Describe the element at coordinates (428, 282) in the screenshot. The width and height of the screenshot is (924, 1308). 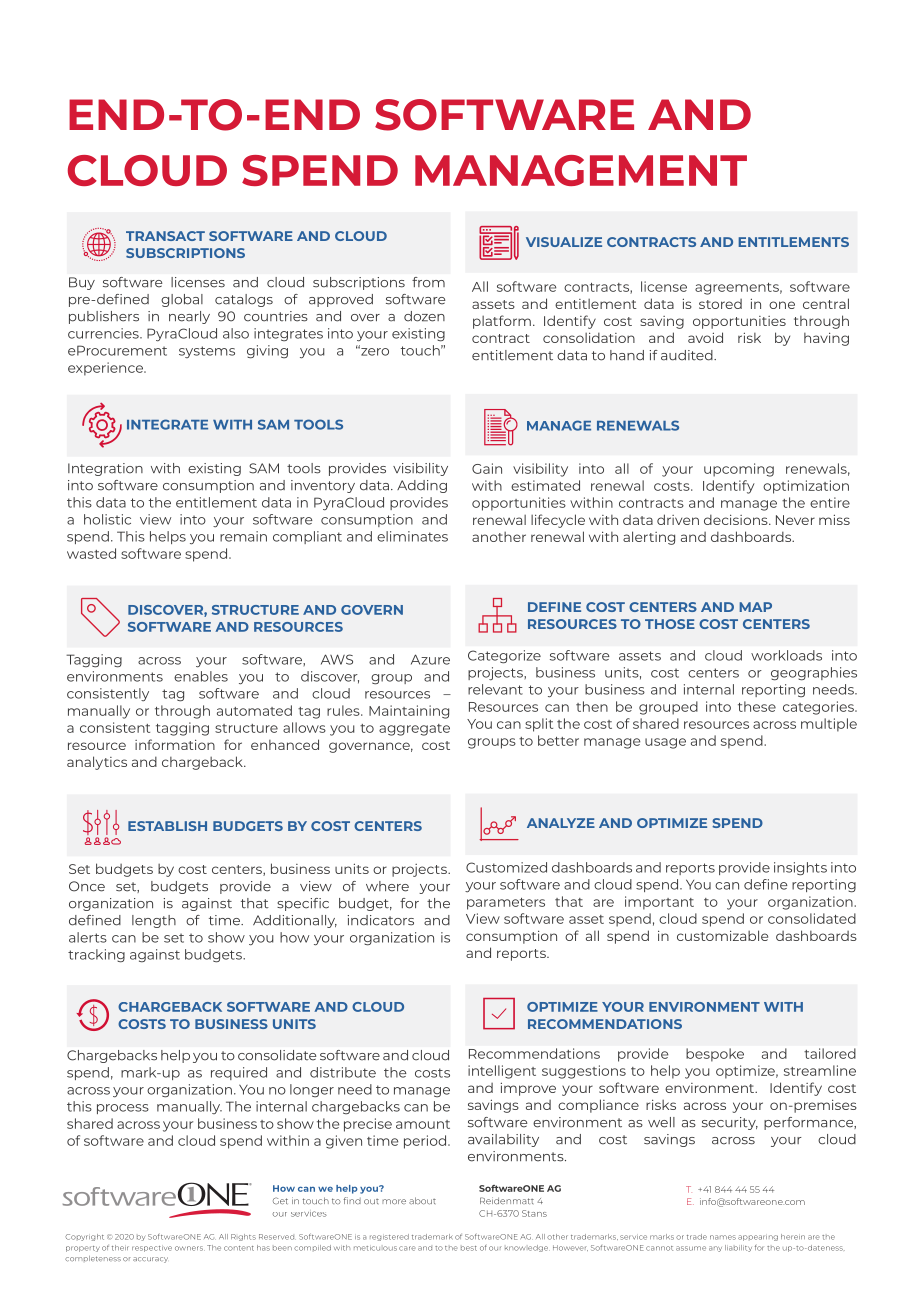
I see `from` at that location.
